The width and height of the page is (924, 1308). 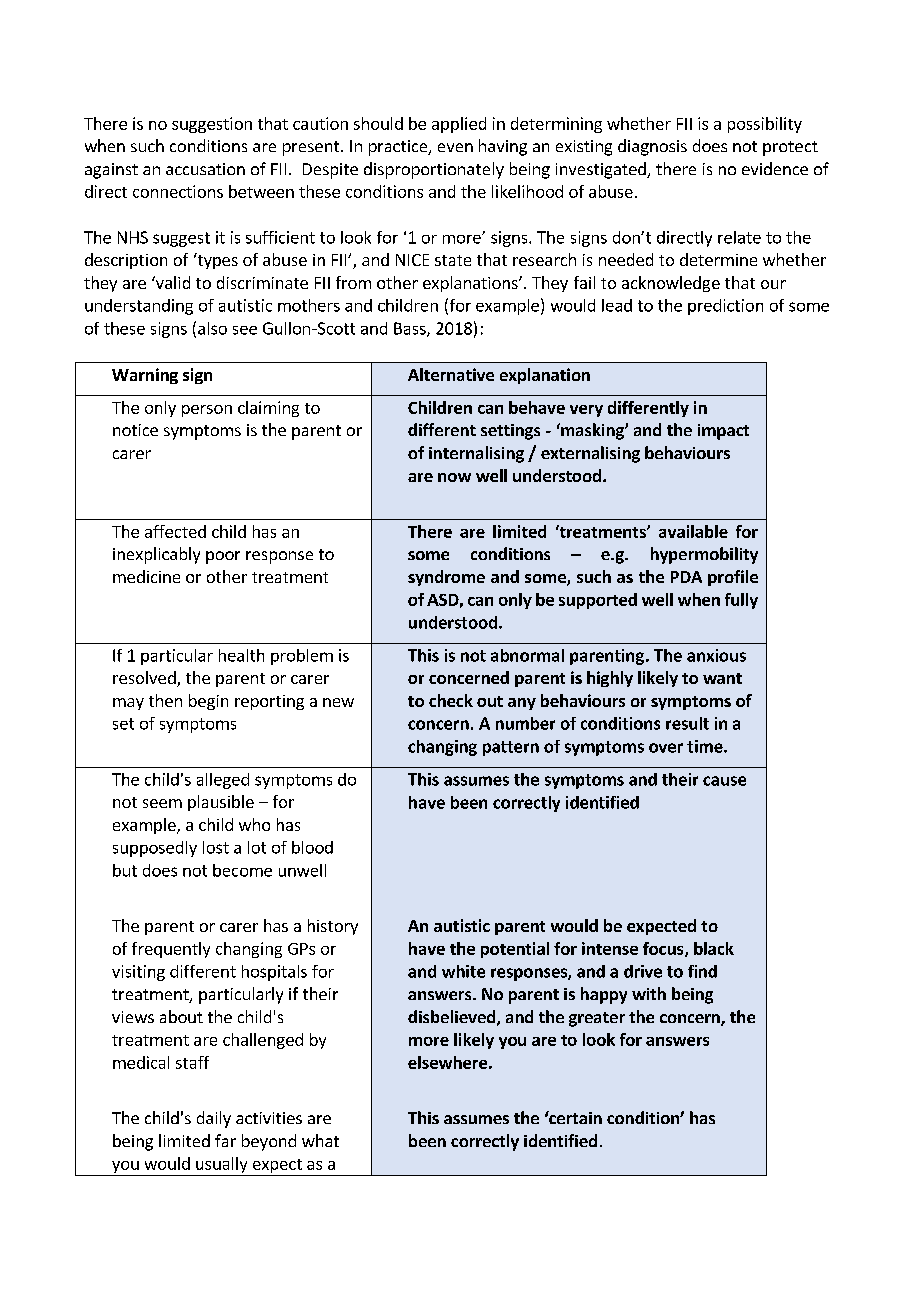 I want to click on daily, so click(x=214, y=1119).
